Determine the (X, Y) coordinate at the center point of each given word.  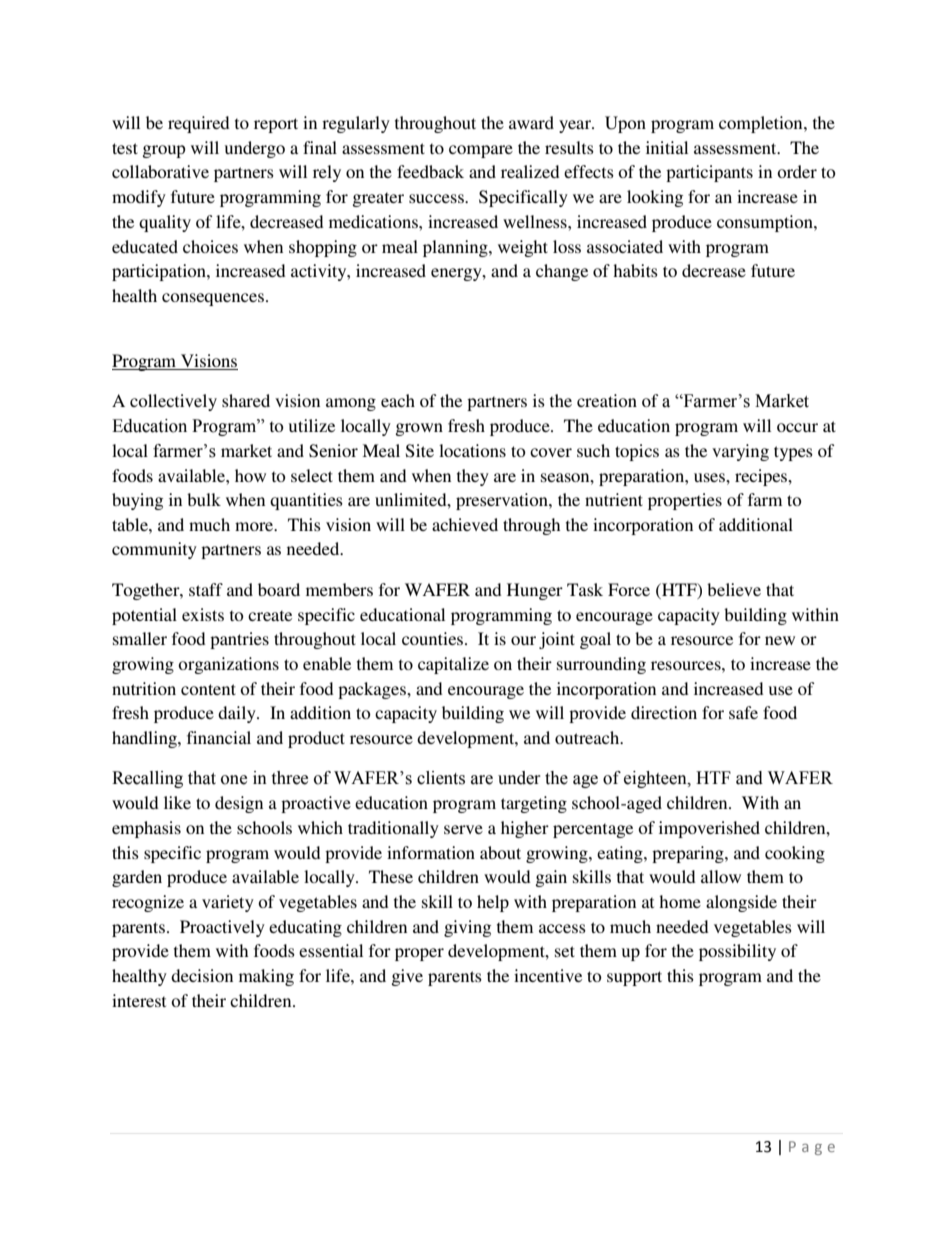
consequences (213, 299)
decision (202, 975)
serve (463, 829)
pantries (239, 640)
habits (635, 270)
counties (434, 638)
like (177, 802)
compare (481, 151)
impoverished (709, 829)
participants (709, 173)
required (199, 124)
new (780, 640)
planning (456, 248)
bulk (204, 499)
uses (710, 477)
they (473, 477)
